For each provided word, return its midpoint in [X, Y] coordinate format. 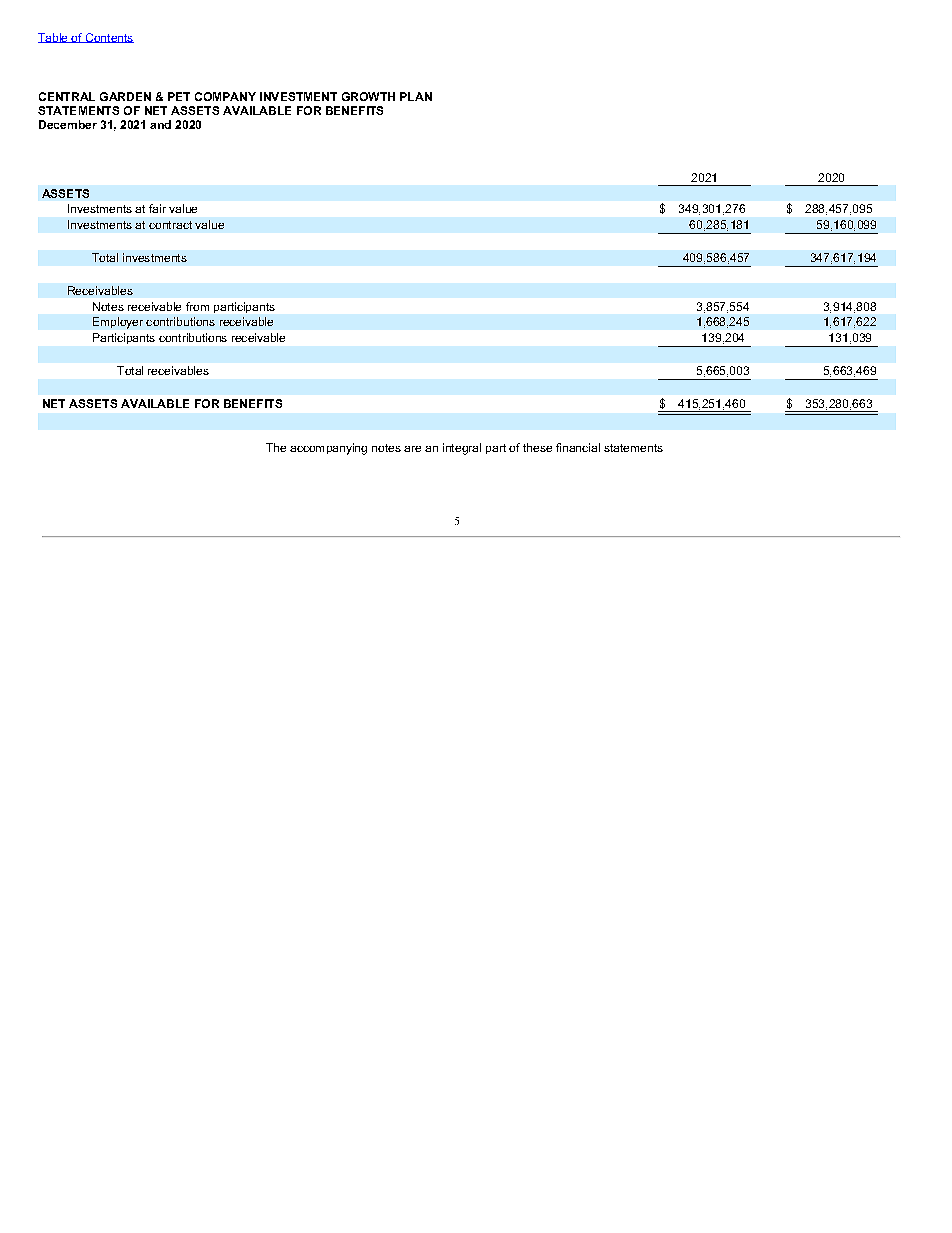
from [197, 306]
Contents [108, 38]
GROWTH [368, 96]
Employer [118, 323]
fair [157, 208]
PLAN [416, 96]
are [412, 449]
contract [170, 225]
